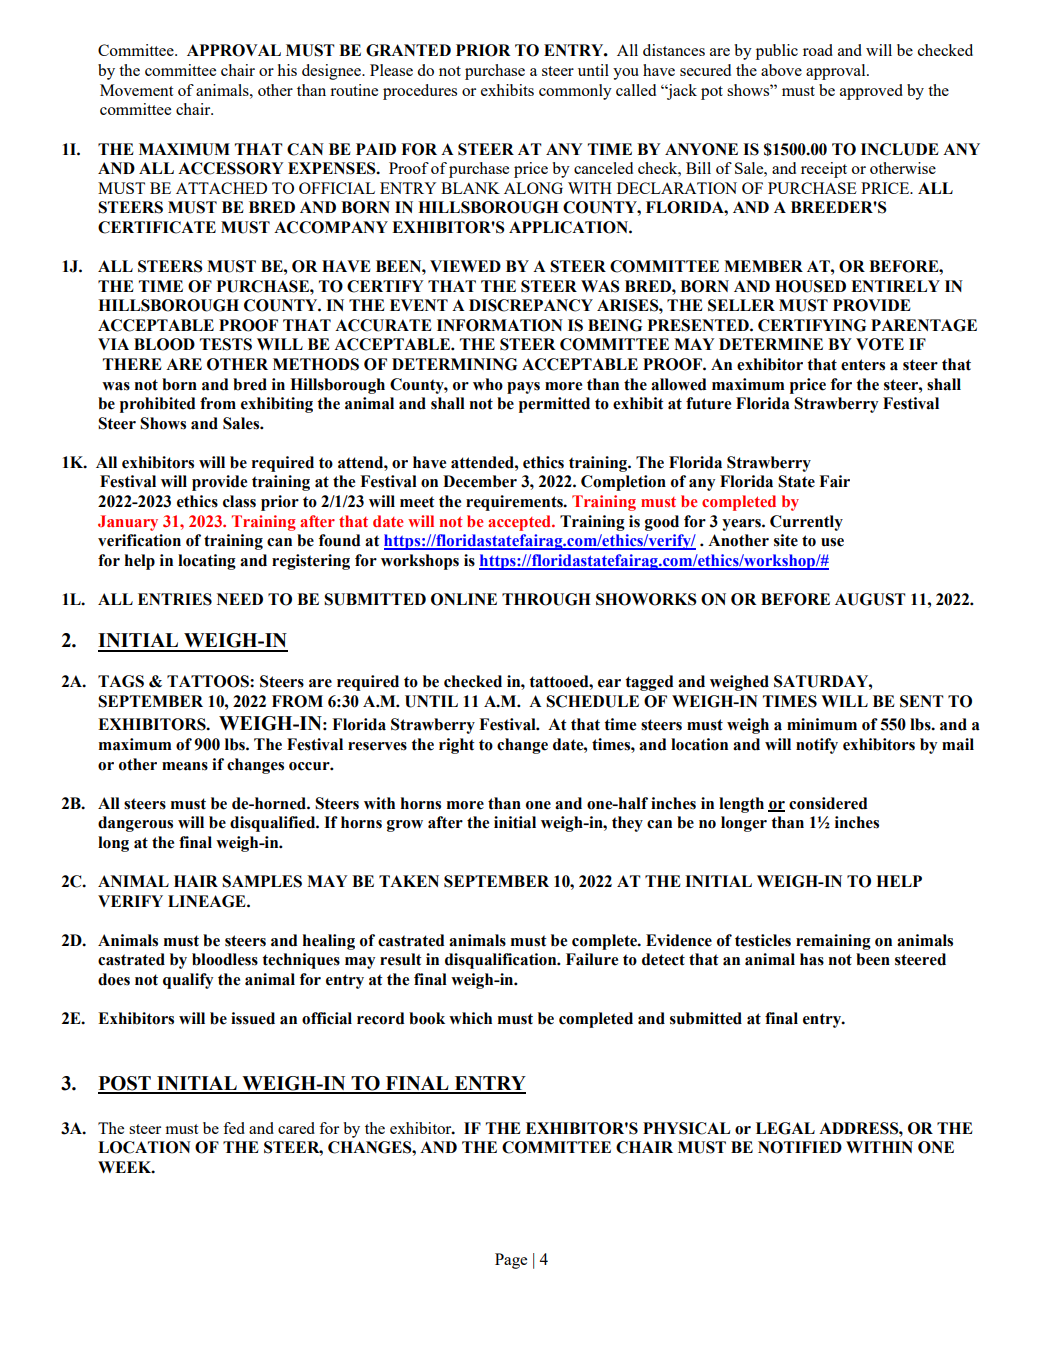  What do you see at coordinates (515, 503) in the screenshot?
I see `requirements` at bounding box center [515, 503].
